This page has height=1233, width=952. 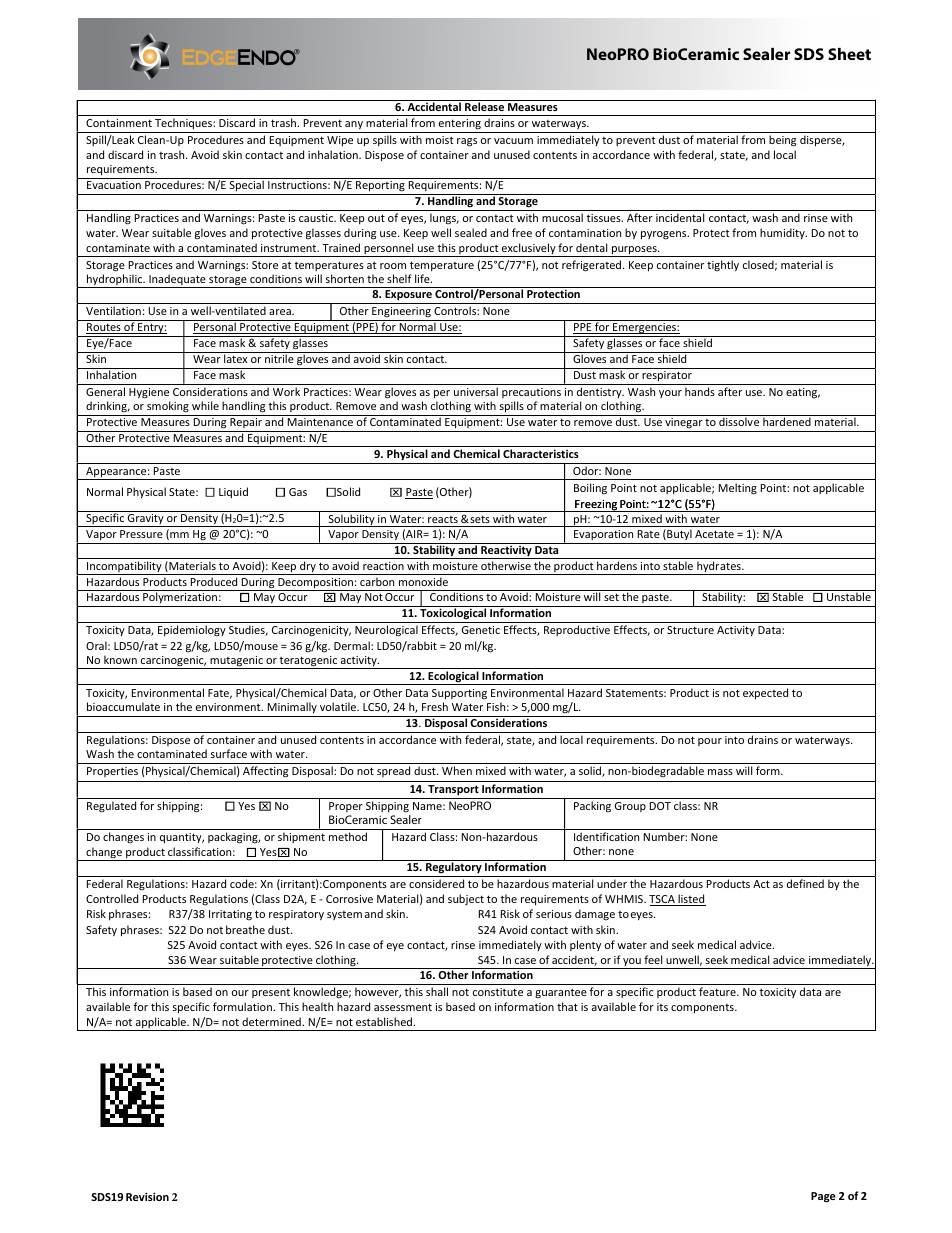 What do you see at coordinates (739, 421) in the page?
I see `dissolve` at bounding box center [739, 421].
